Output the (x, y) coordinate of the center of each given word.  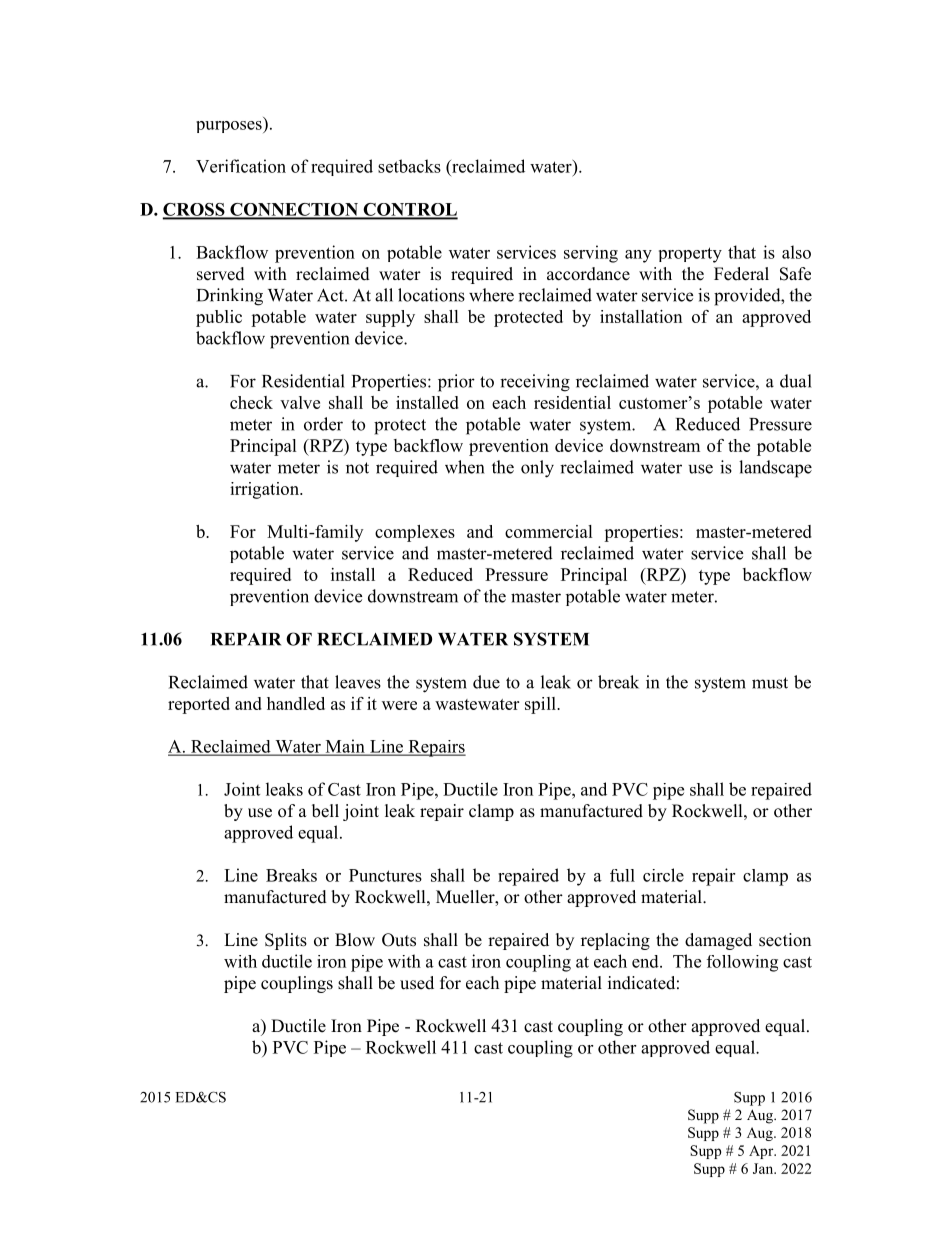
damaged (718, 941)
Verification (241, 166)
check (251, 402)
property (690, 255)
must (770, 683)
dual (796, 381)
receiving (535, 383)
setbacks (409, 166)
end (646, 961)
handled (296, 703)
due (486, 682)
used (417, 983)
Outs (399, 940)
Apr (762, 1152)
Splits (286, 941)
